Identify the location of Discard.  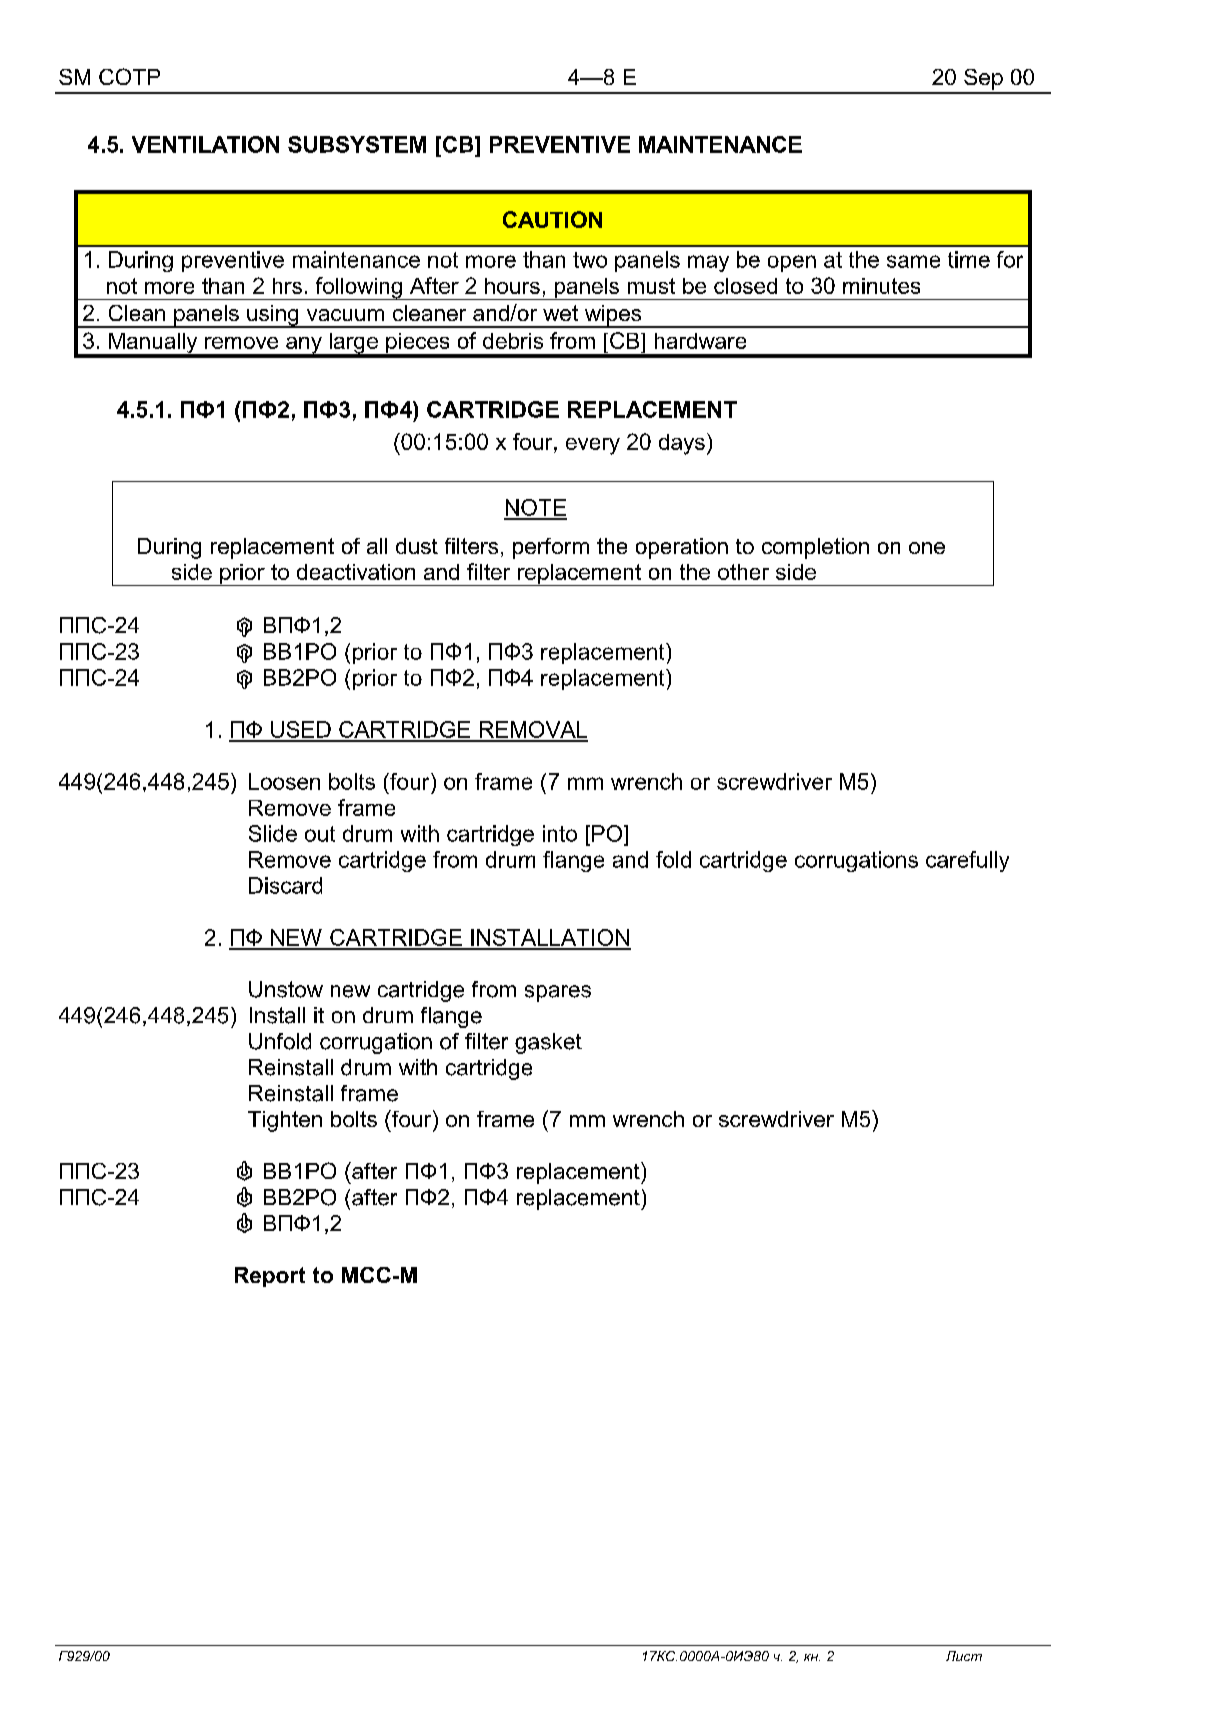
(285, 885).
